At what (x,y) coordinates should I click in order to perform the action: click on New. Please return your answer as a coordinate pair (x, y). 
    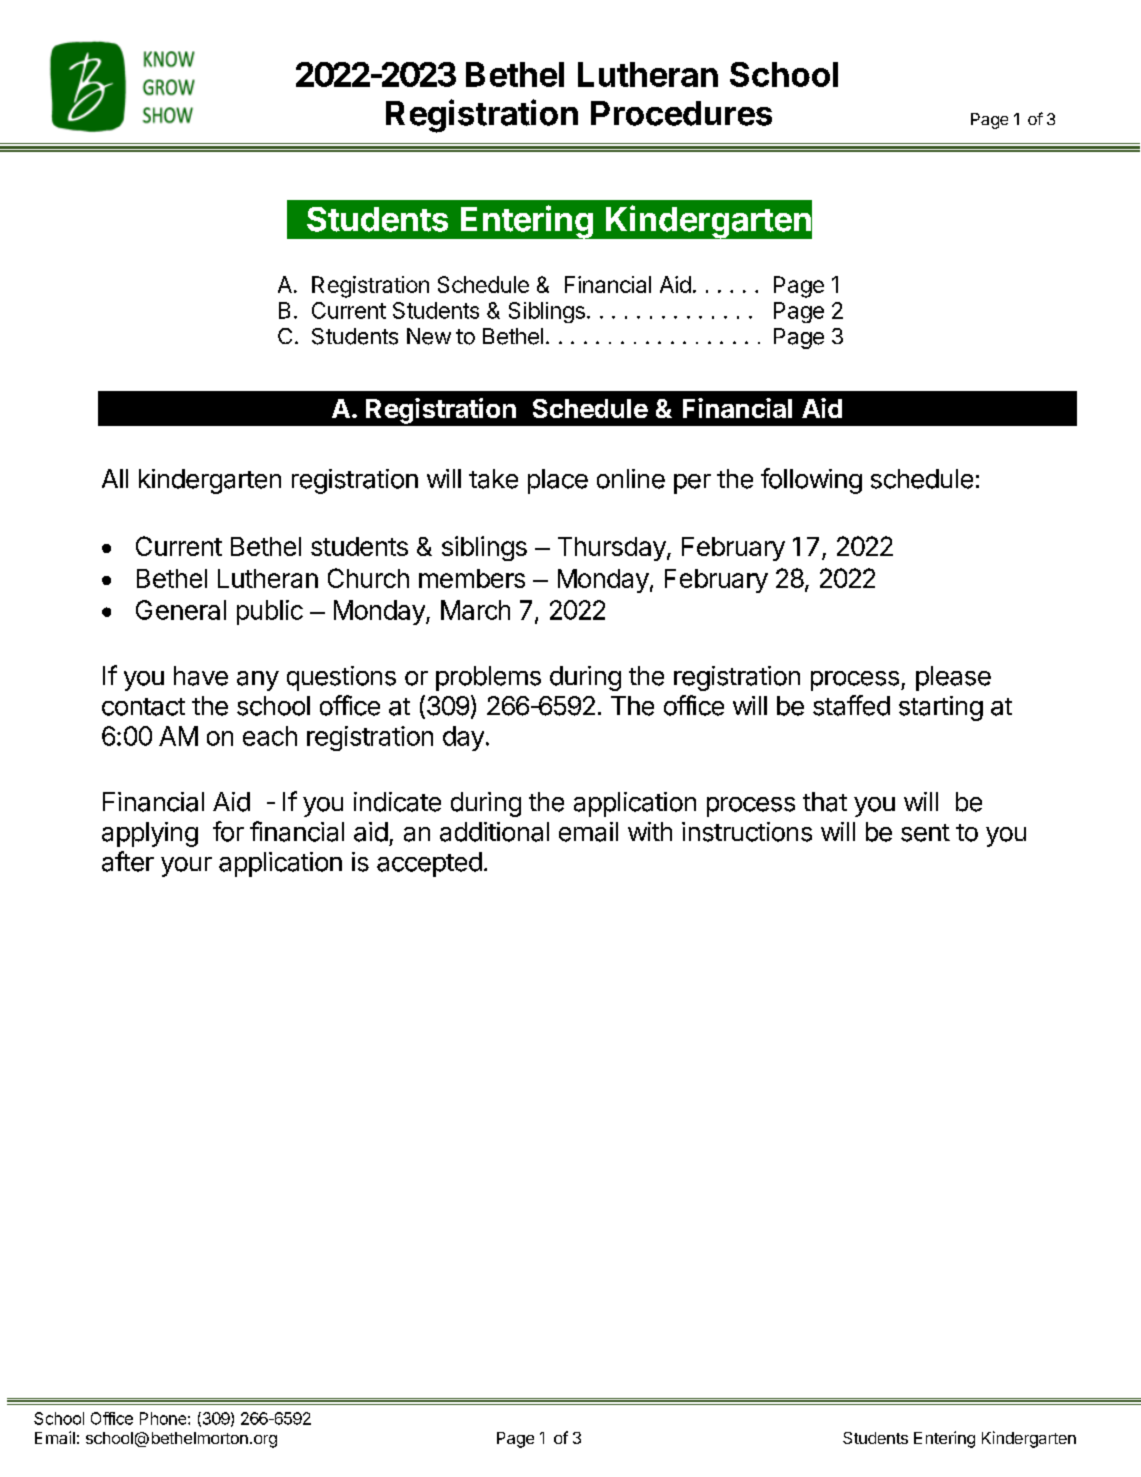
    Looking at the image, I should click on (429, 336).
